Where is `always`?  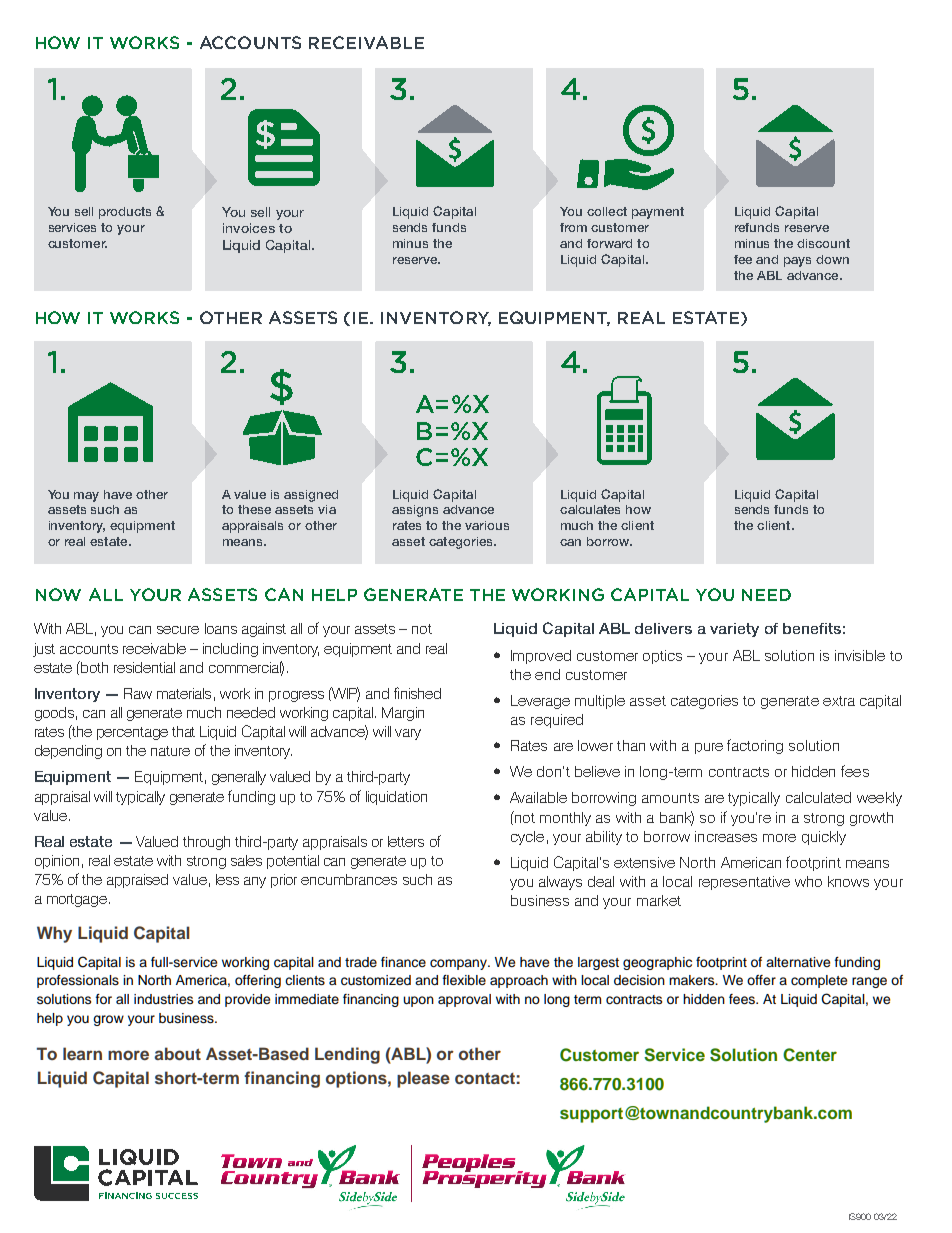
always is located at coordinates (560, 883).
